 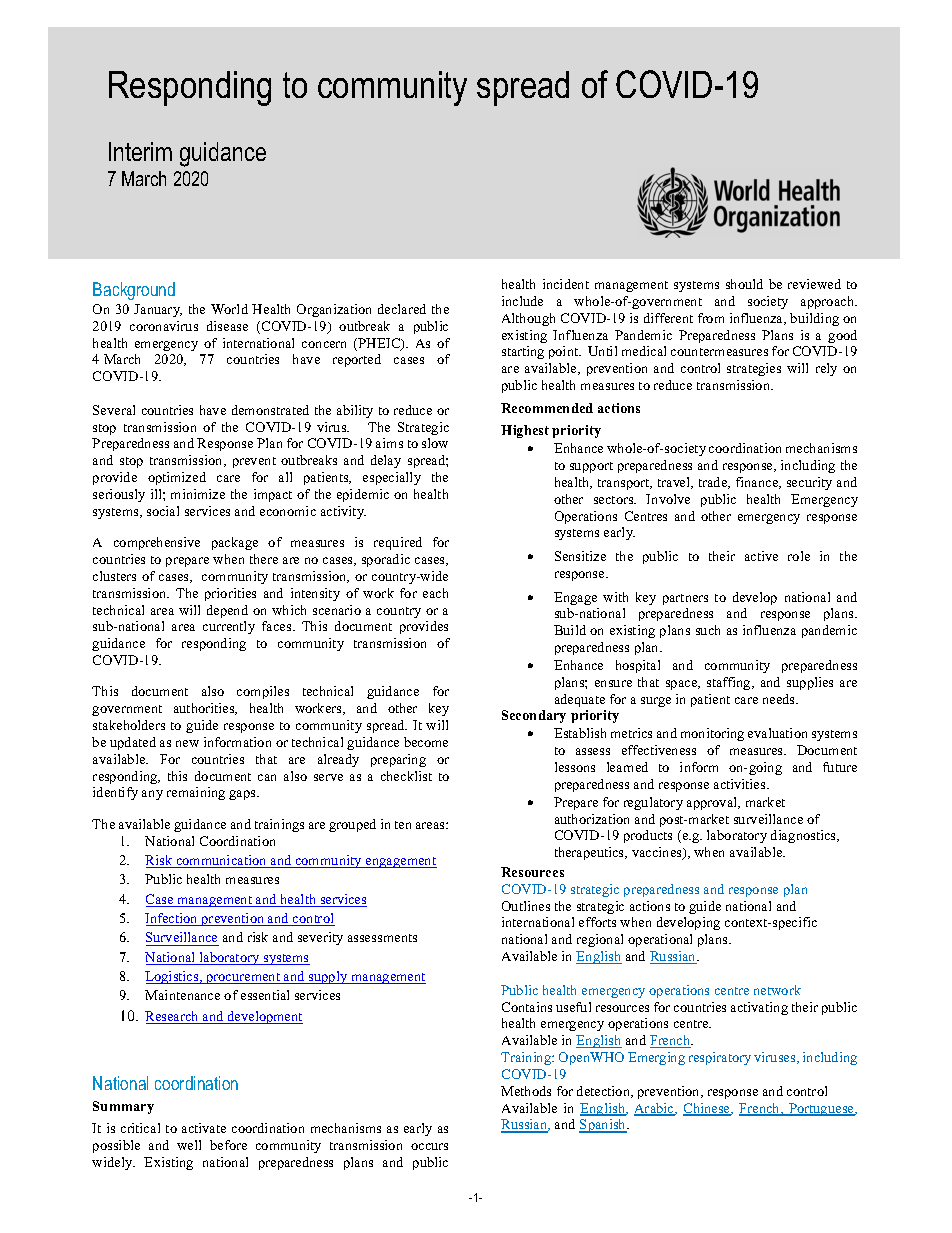 What do you see at coordinates (805, 836) in the screenshot?
I see `diagnostics` at bounding box center [805, 836].
